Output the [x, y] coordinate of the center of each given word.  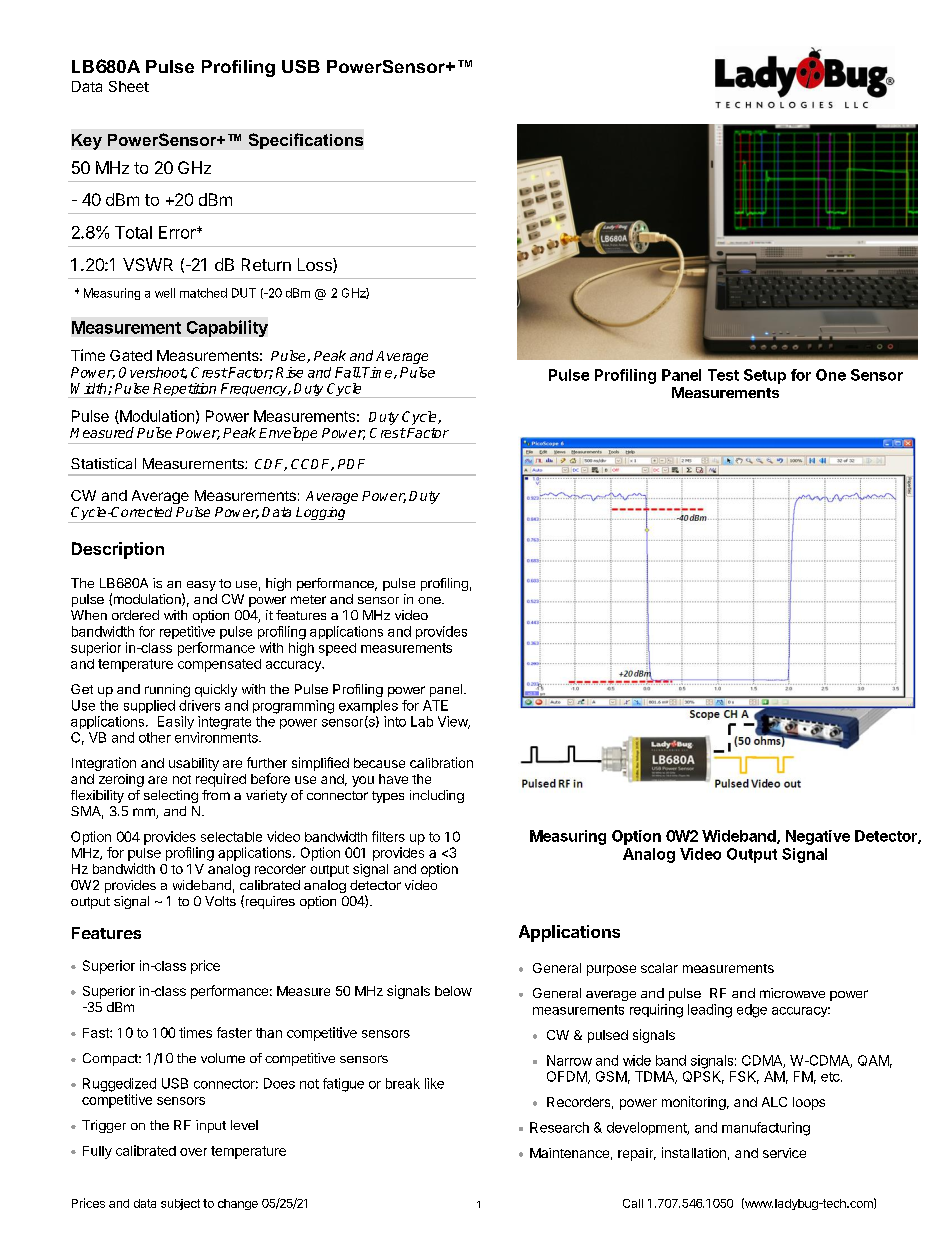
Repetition [185, 390]
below [453, 991]
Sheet [129, 86]
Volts [220, 901]
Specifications [306, 141]
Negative [818, 837]
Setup [765, 376]
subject [180, 1204]
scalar [659, 968]
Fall [348, 372]
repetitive [187, 632]
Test [723, 375]
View [454, 722]
